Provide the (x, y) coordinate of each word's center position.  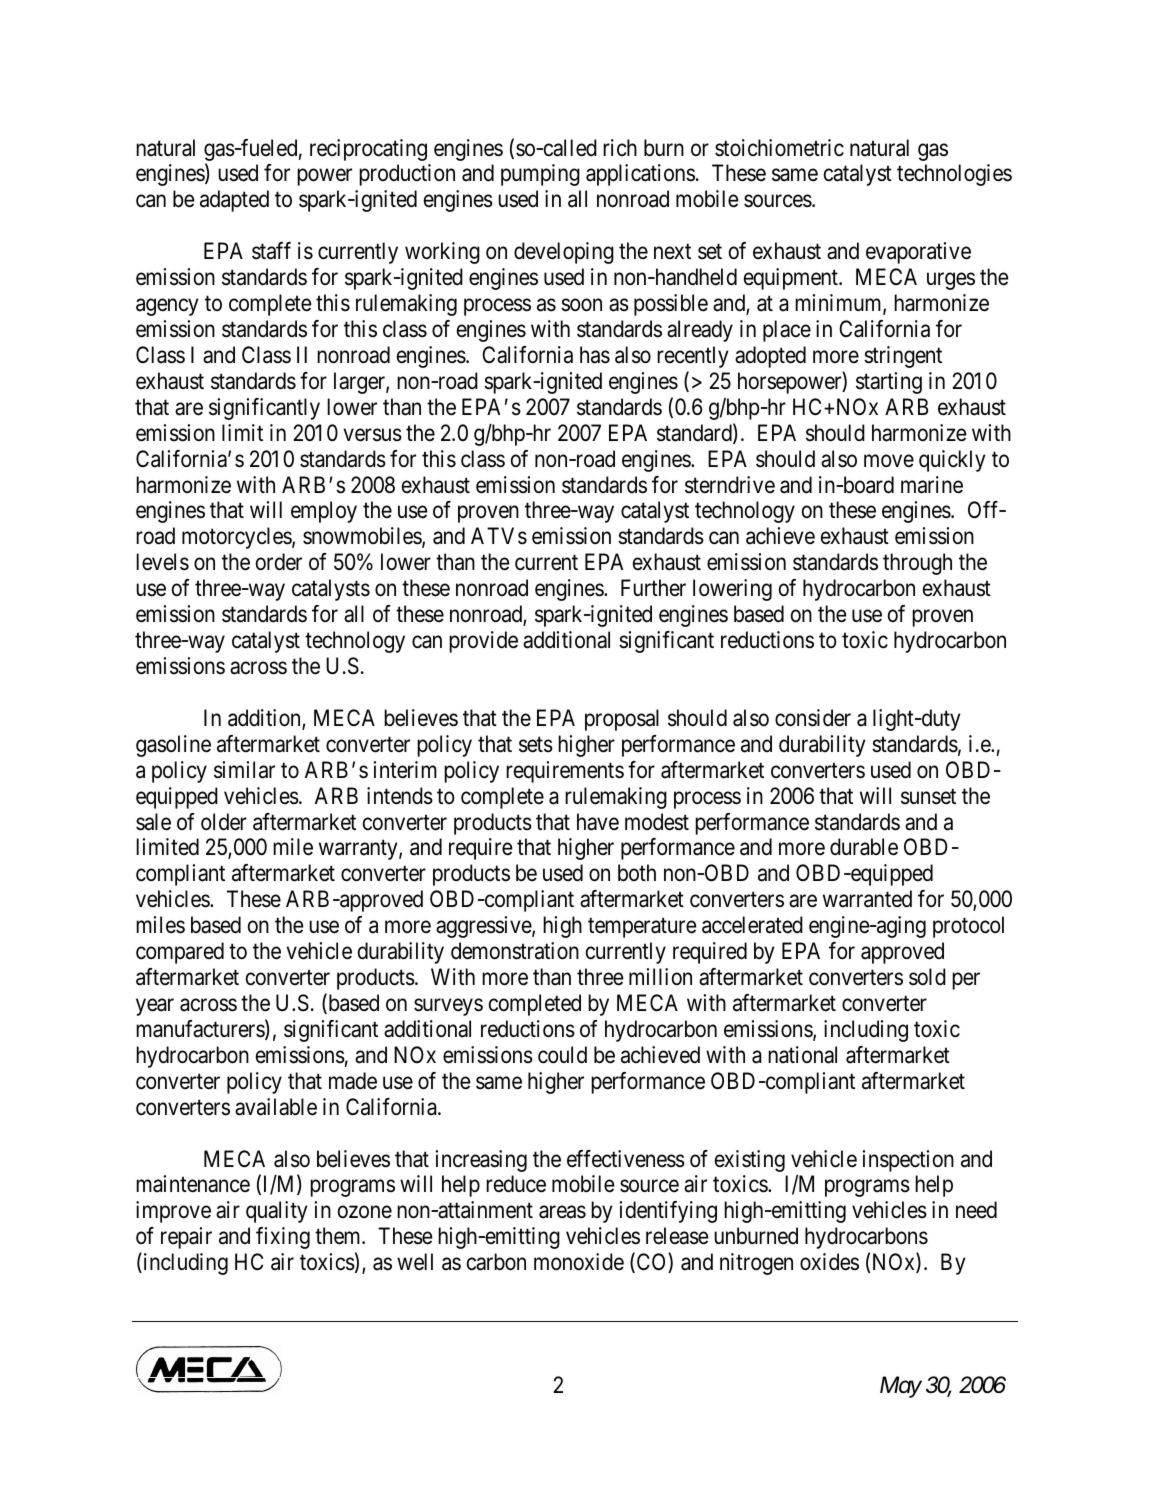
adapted (234, 201)
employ (324, 512)
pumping (540, 175)
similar (244, 770)
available (276, 1107)
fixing (283, 1238)
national (802, 1055)
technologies (954, 175)
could (562, 1055)
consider (813, 718)
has (595, 355)
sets (536, 745)
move (889, 461)
